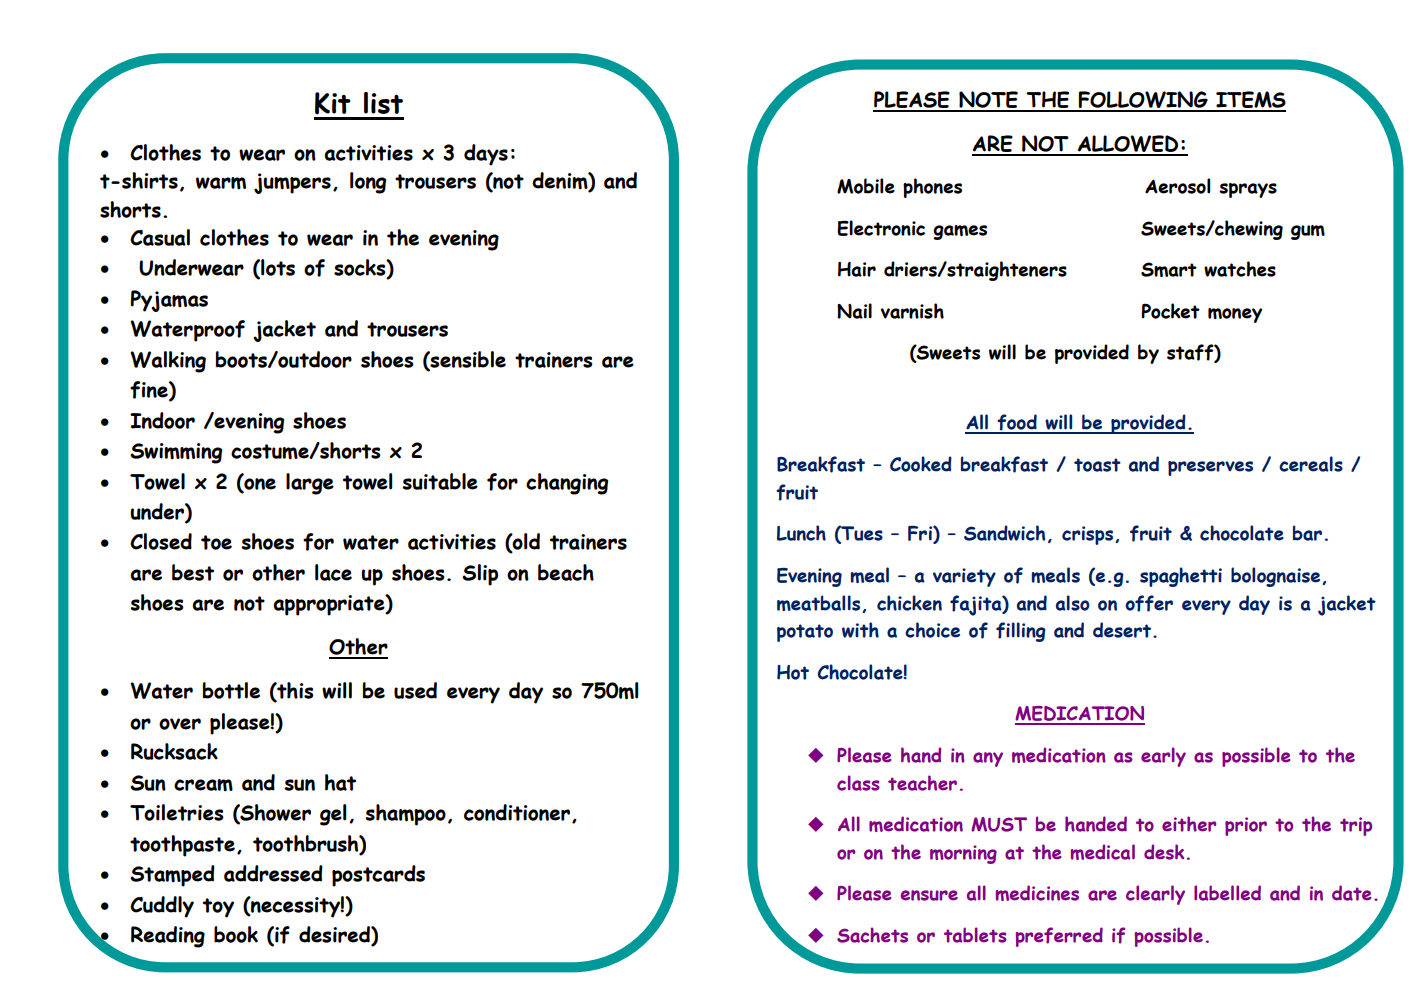 The width and height of the screenshot is (1422, 1005). Describe the element at coordinates (1250, 101) in the screenshot. I see `ITEMS` at that location.
